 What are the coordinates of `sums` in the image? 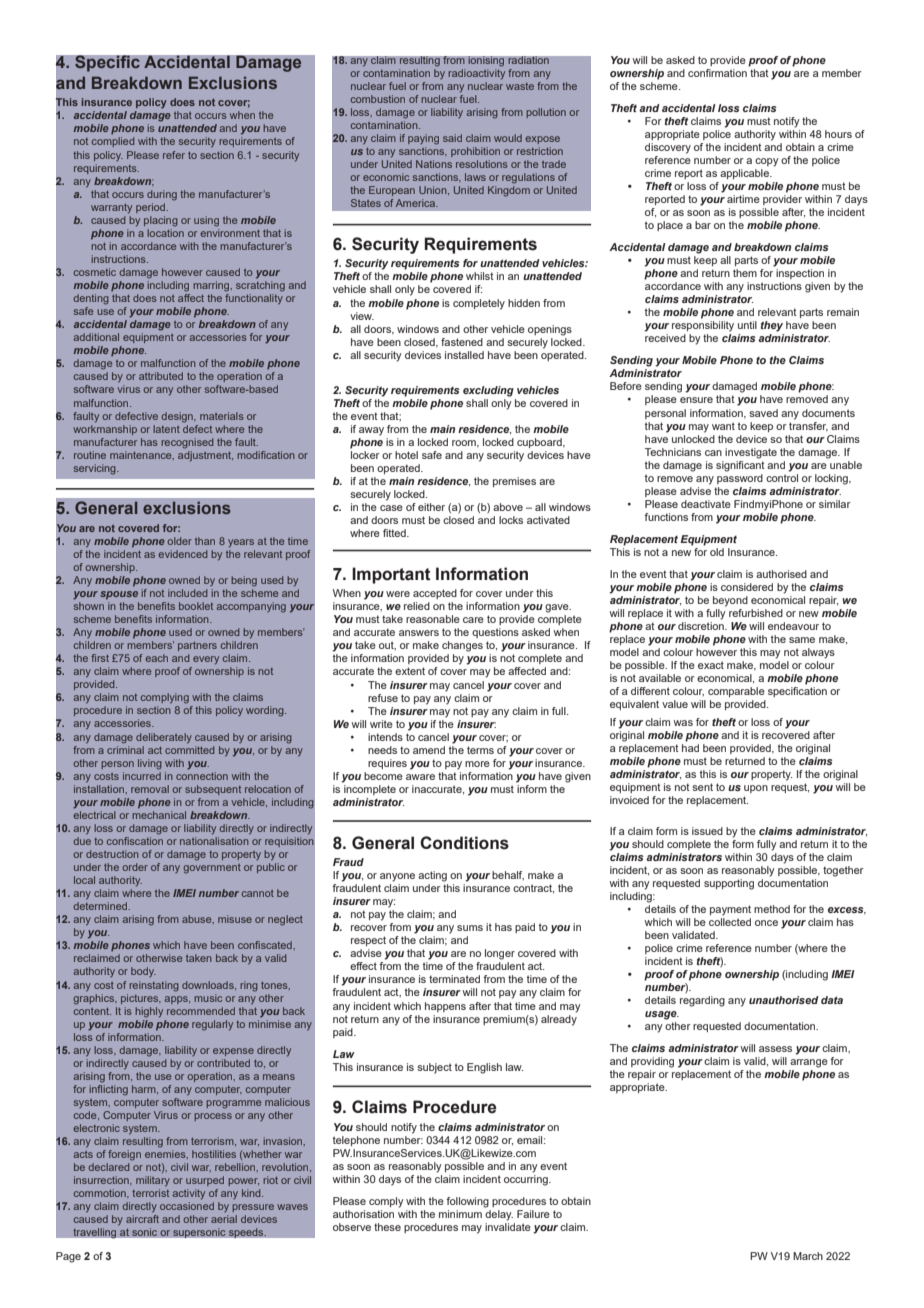 It's located at (470, 928).
